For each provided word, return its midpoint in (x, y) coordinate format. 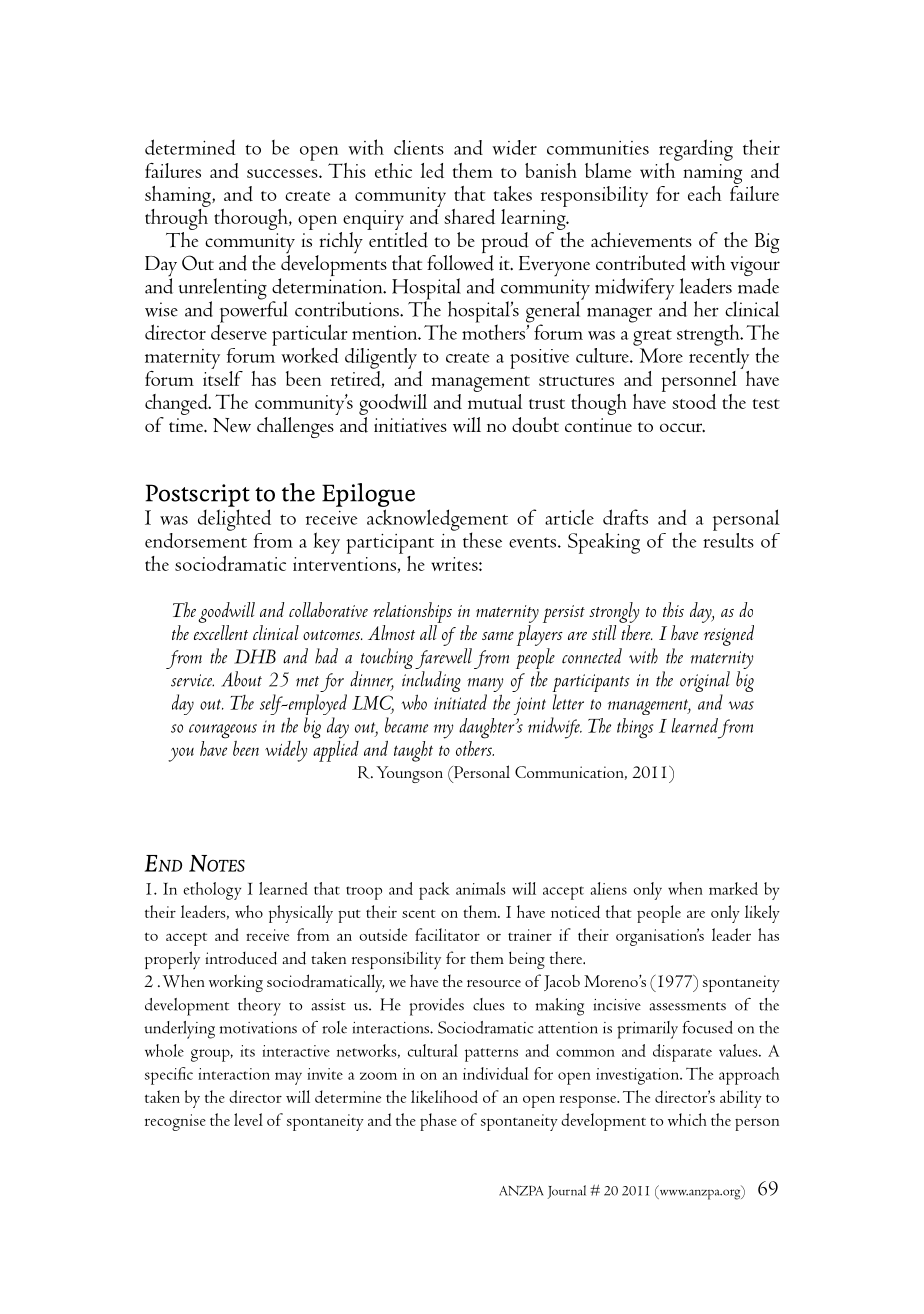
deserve (239, 331)
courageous (223, 731)
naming (712, 174)
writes (455, 564)
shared (469, 216)
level (248, 1119)
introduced (241, 958)
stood (694, 401)
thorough (252, 219)
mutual (495, 400)
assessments (687, 1006)
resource (494, 983)
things (635, 728)
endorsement (196, 539)
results (728, 539)
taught (413, 751)
